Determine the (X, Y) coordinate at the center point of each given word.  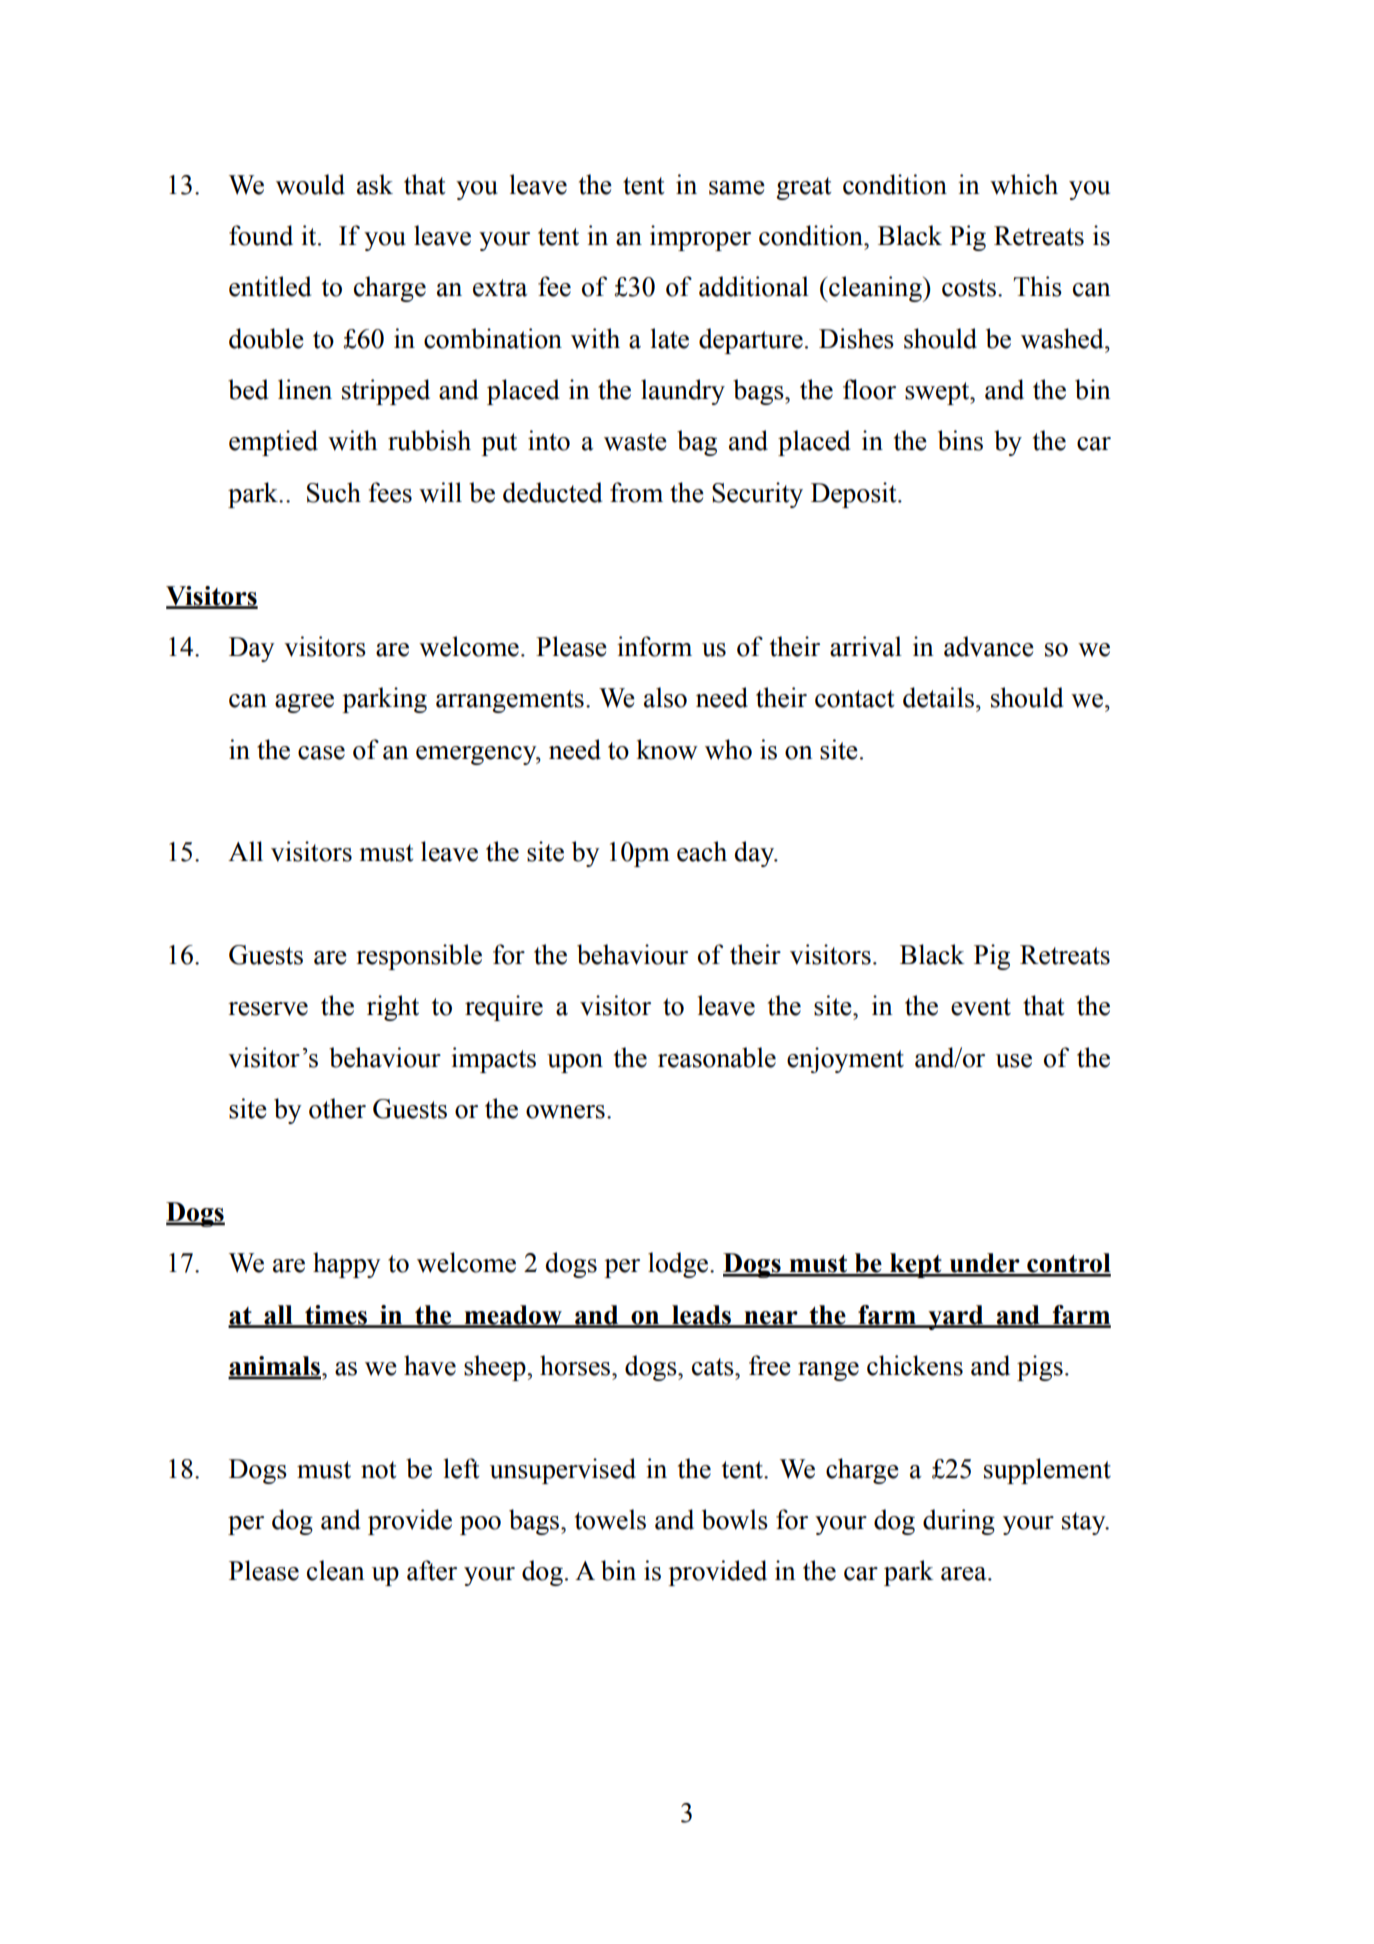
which (1024, 184)
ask (375, 184)
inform (654, 646)
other (337, 1108)
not (379, 1470)
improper (700, 238)
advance (989, 646)
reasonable (717, 1057)
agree (304, 703)
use (1014, 1061)
